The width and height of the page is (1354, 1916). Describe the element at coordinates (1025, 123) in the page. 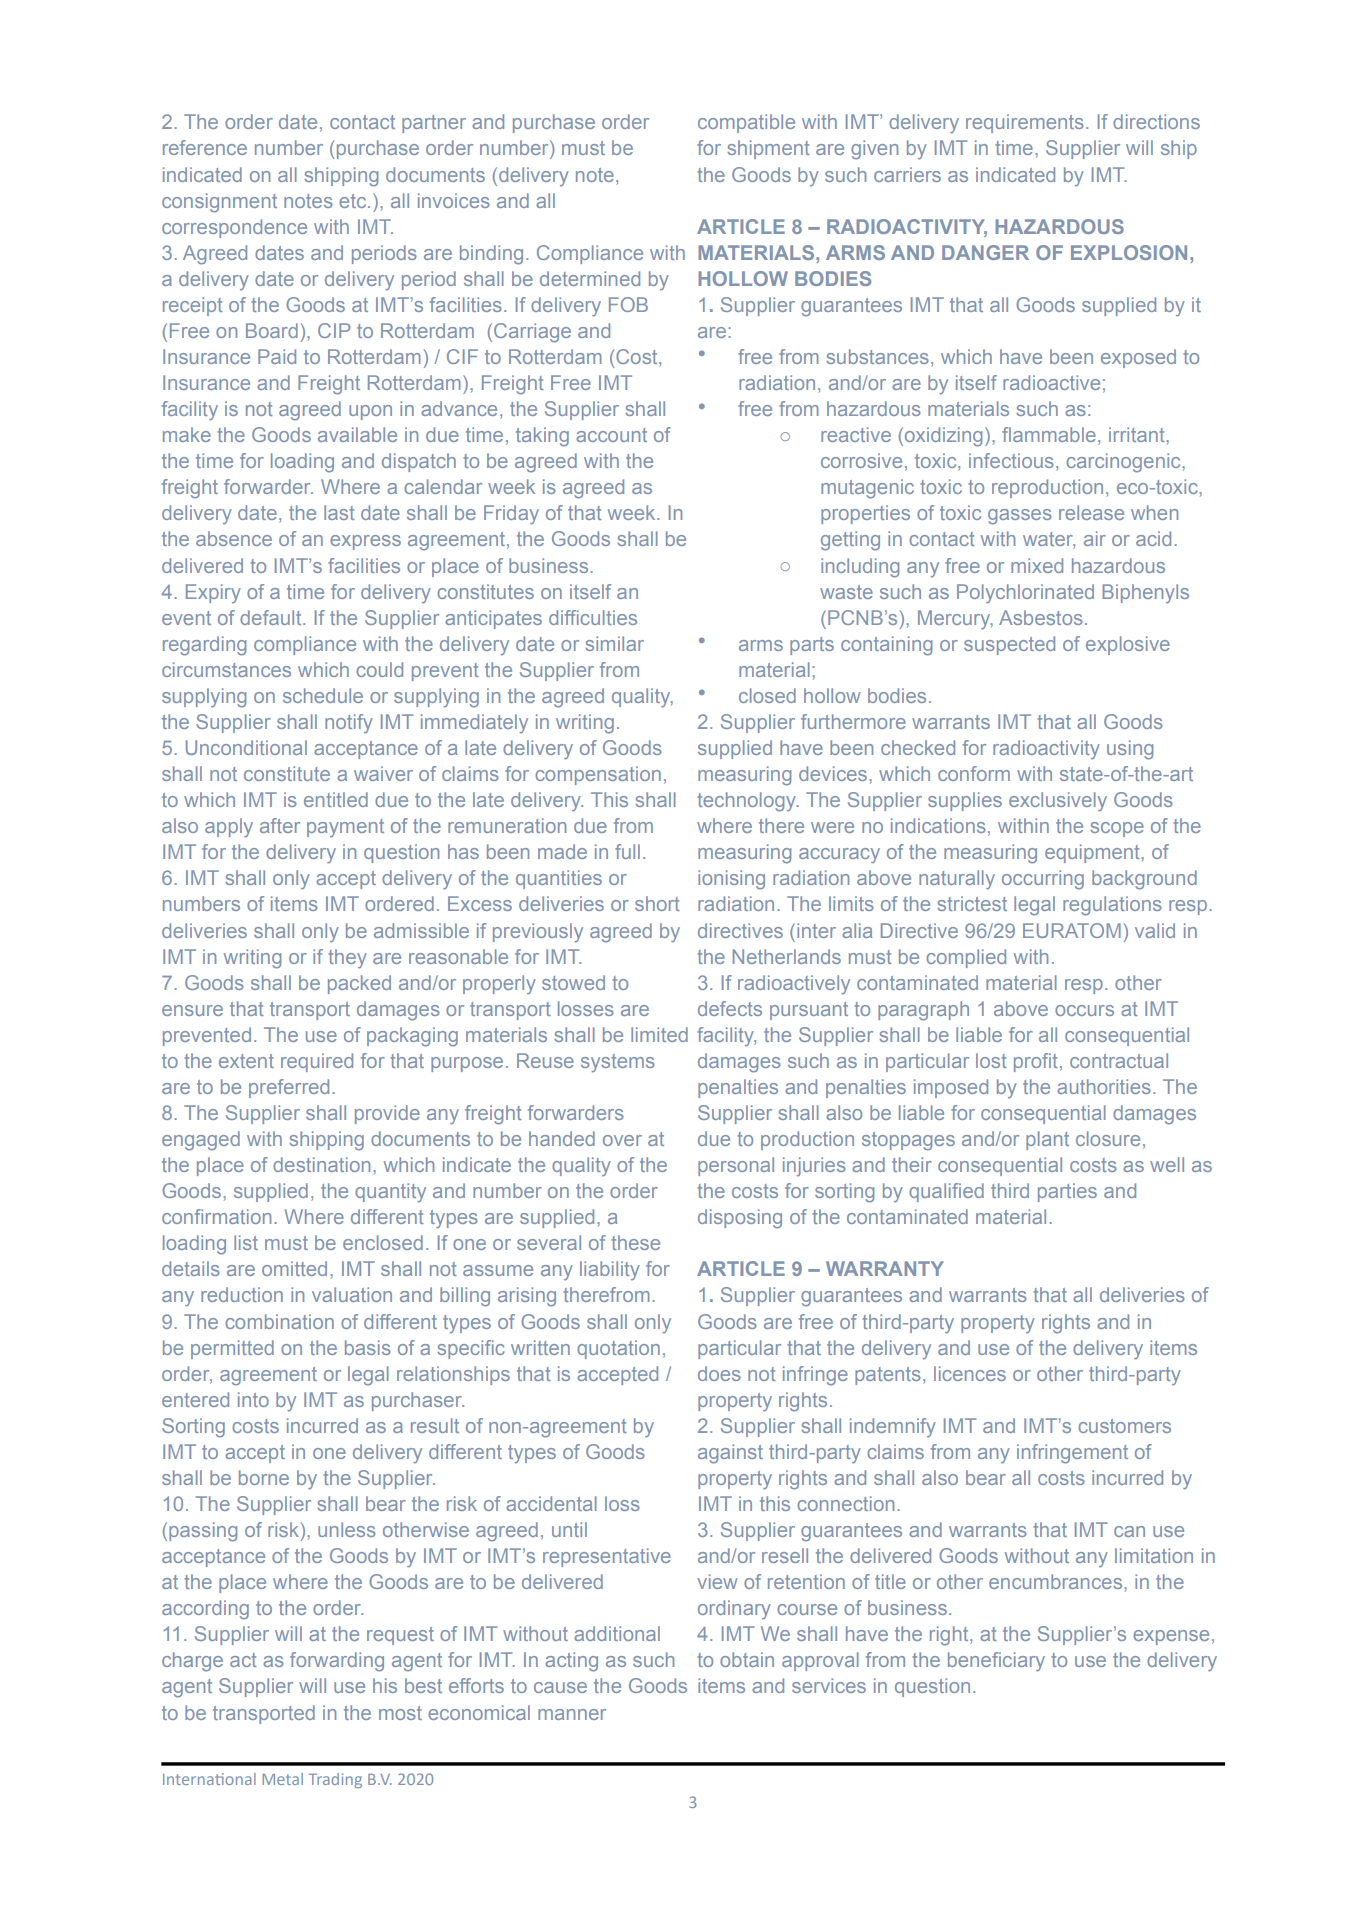

I see `requirements` at that location.
